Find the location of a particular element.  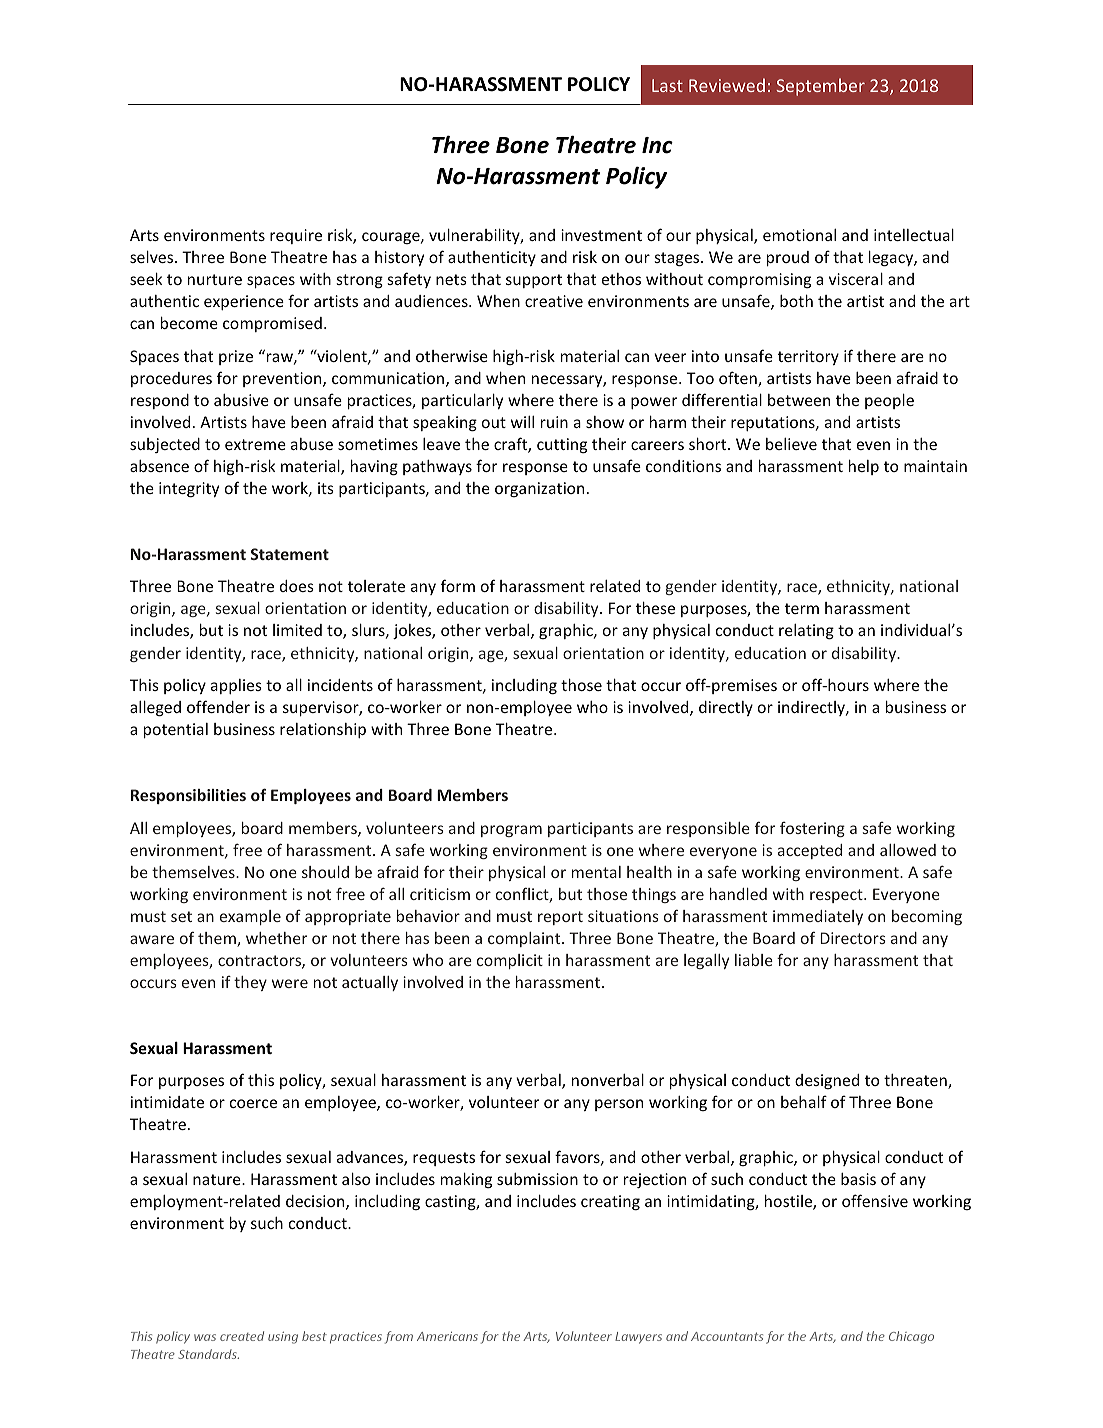

Americans is located at coordinates (447, 1336).
